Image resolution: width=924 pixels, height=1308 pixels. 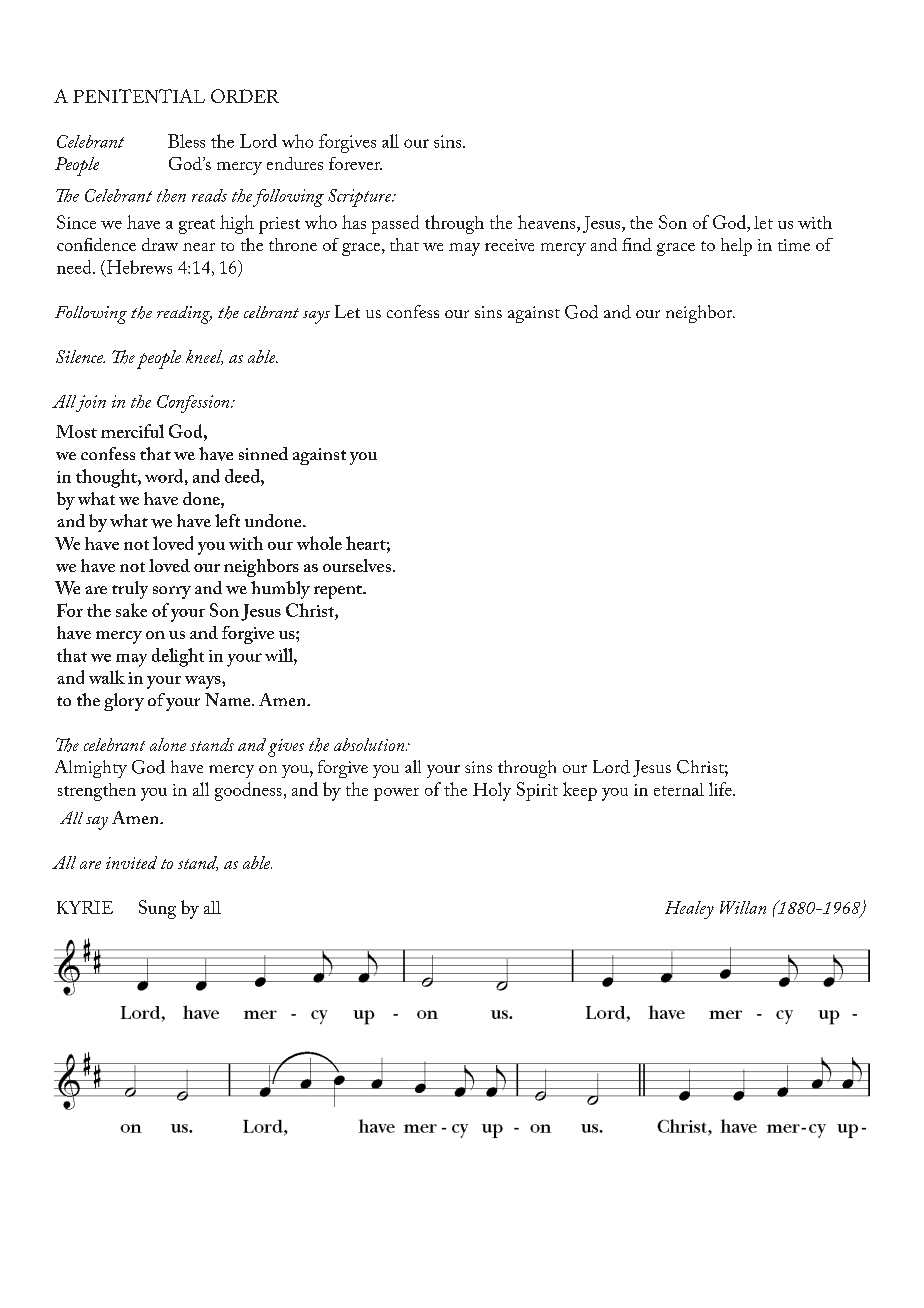 I want to click on find, so click(x=637, y=244).
